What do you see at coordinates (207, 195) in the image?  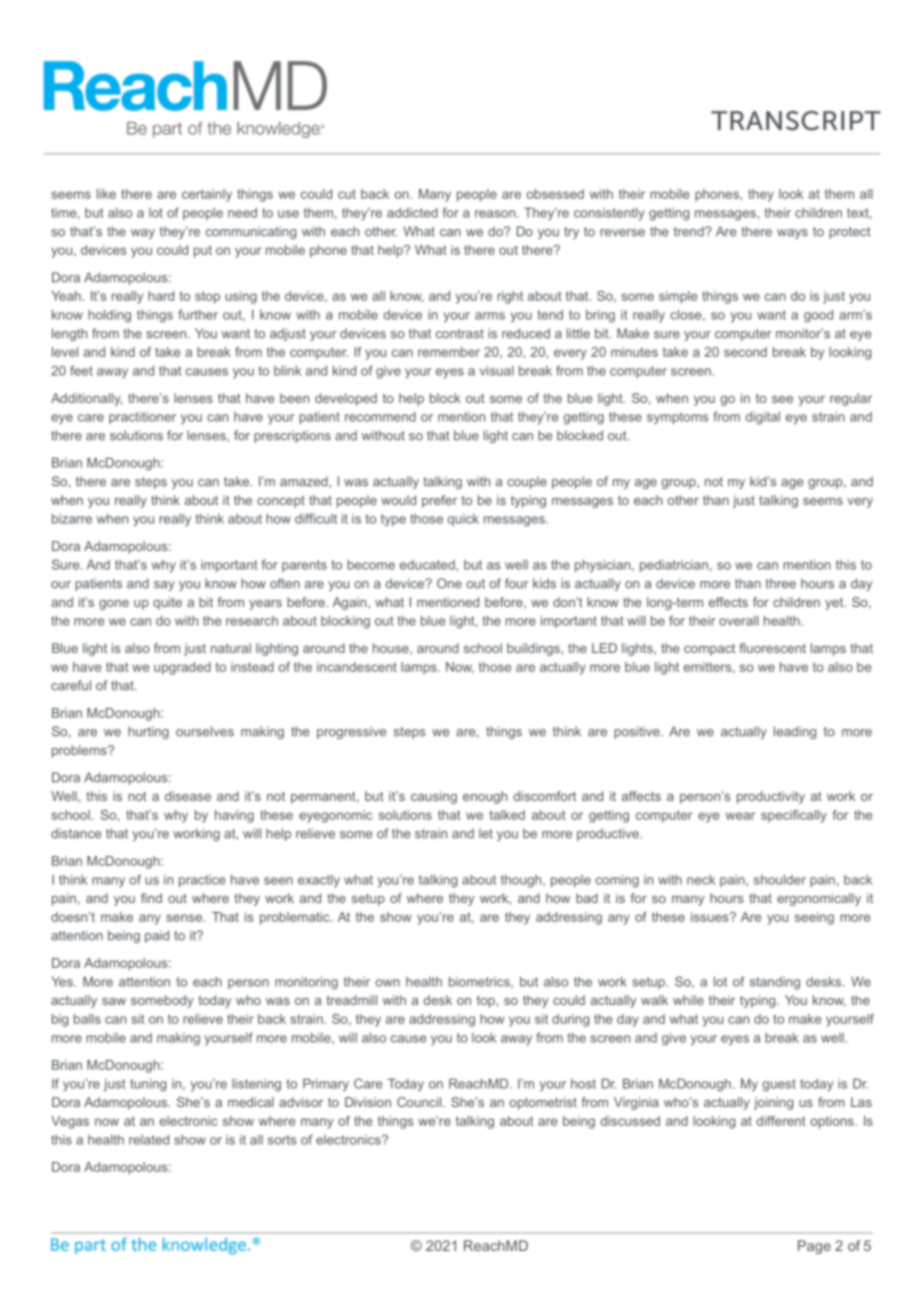 I see `certainly` at bounding box center [207, 195].
